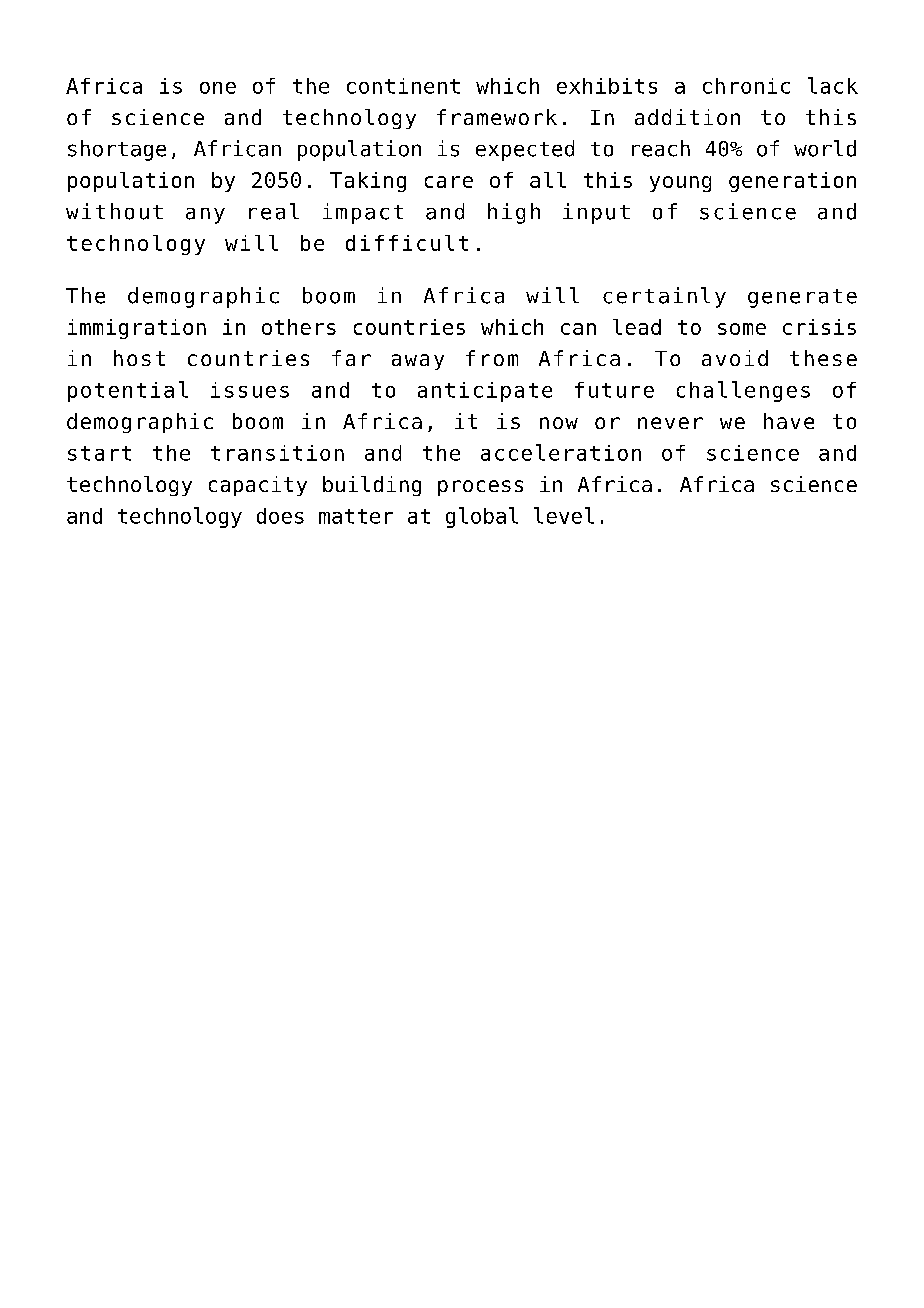 Image resolution: width=924 pixels, height=1308 pixels. What do you see at coordinates (497, 117) in the screenshot?
I see `framework` at bounding box center [497, 117].
